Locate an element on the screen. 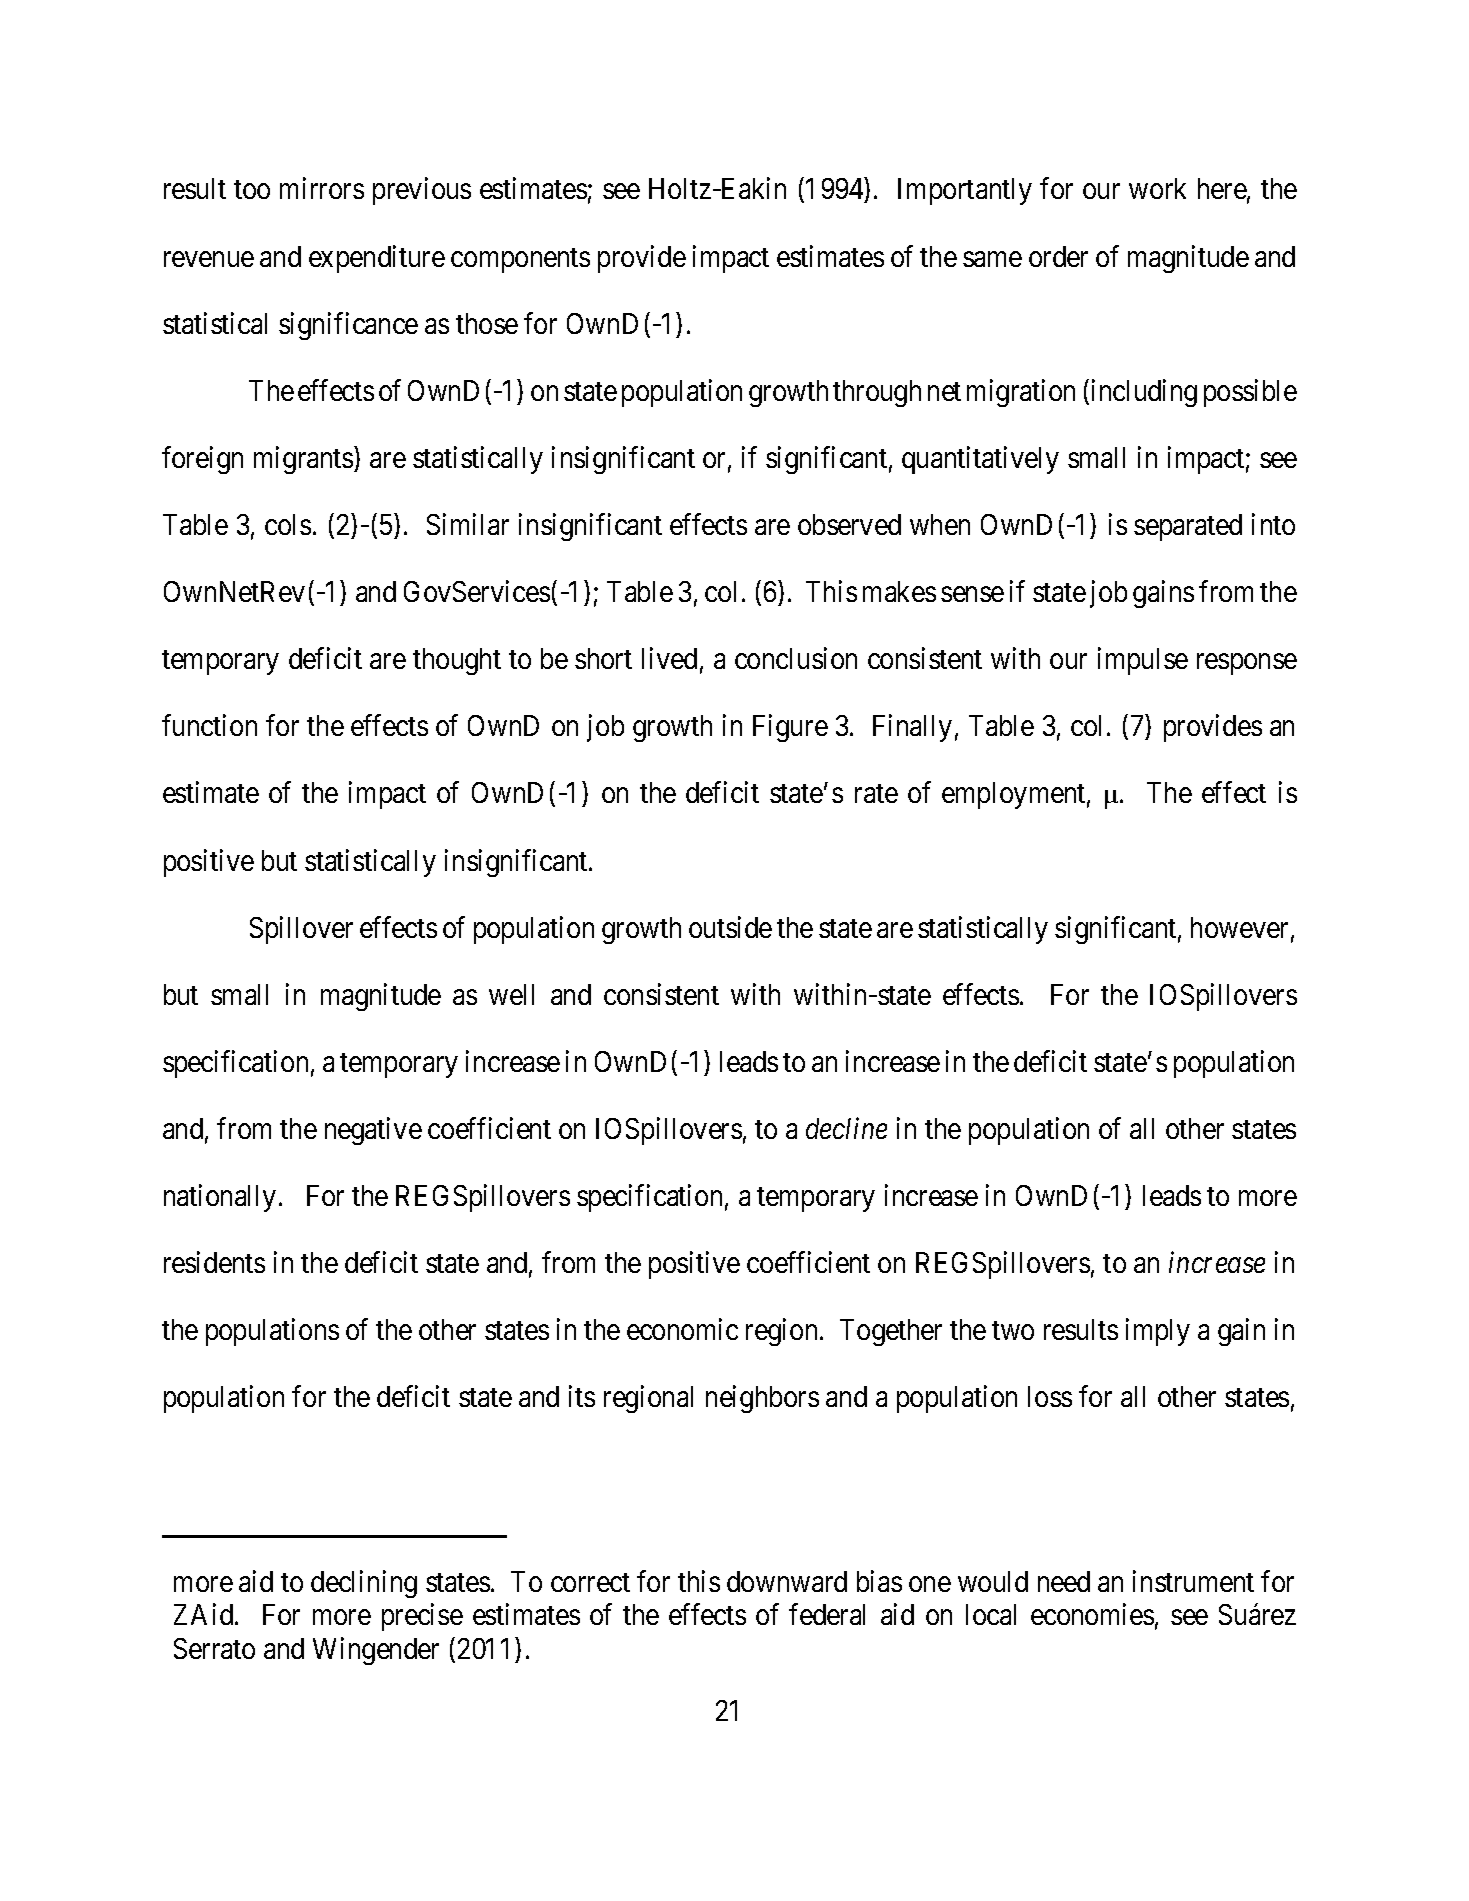 This screenshot has height=1901, width=1469. work is located at coordinates (1157, 188).
